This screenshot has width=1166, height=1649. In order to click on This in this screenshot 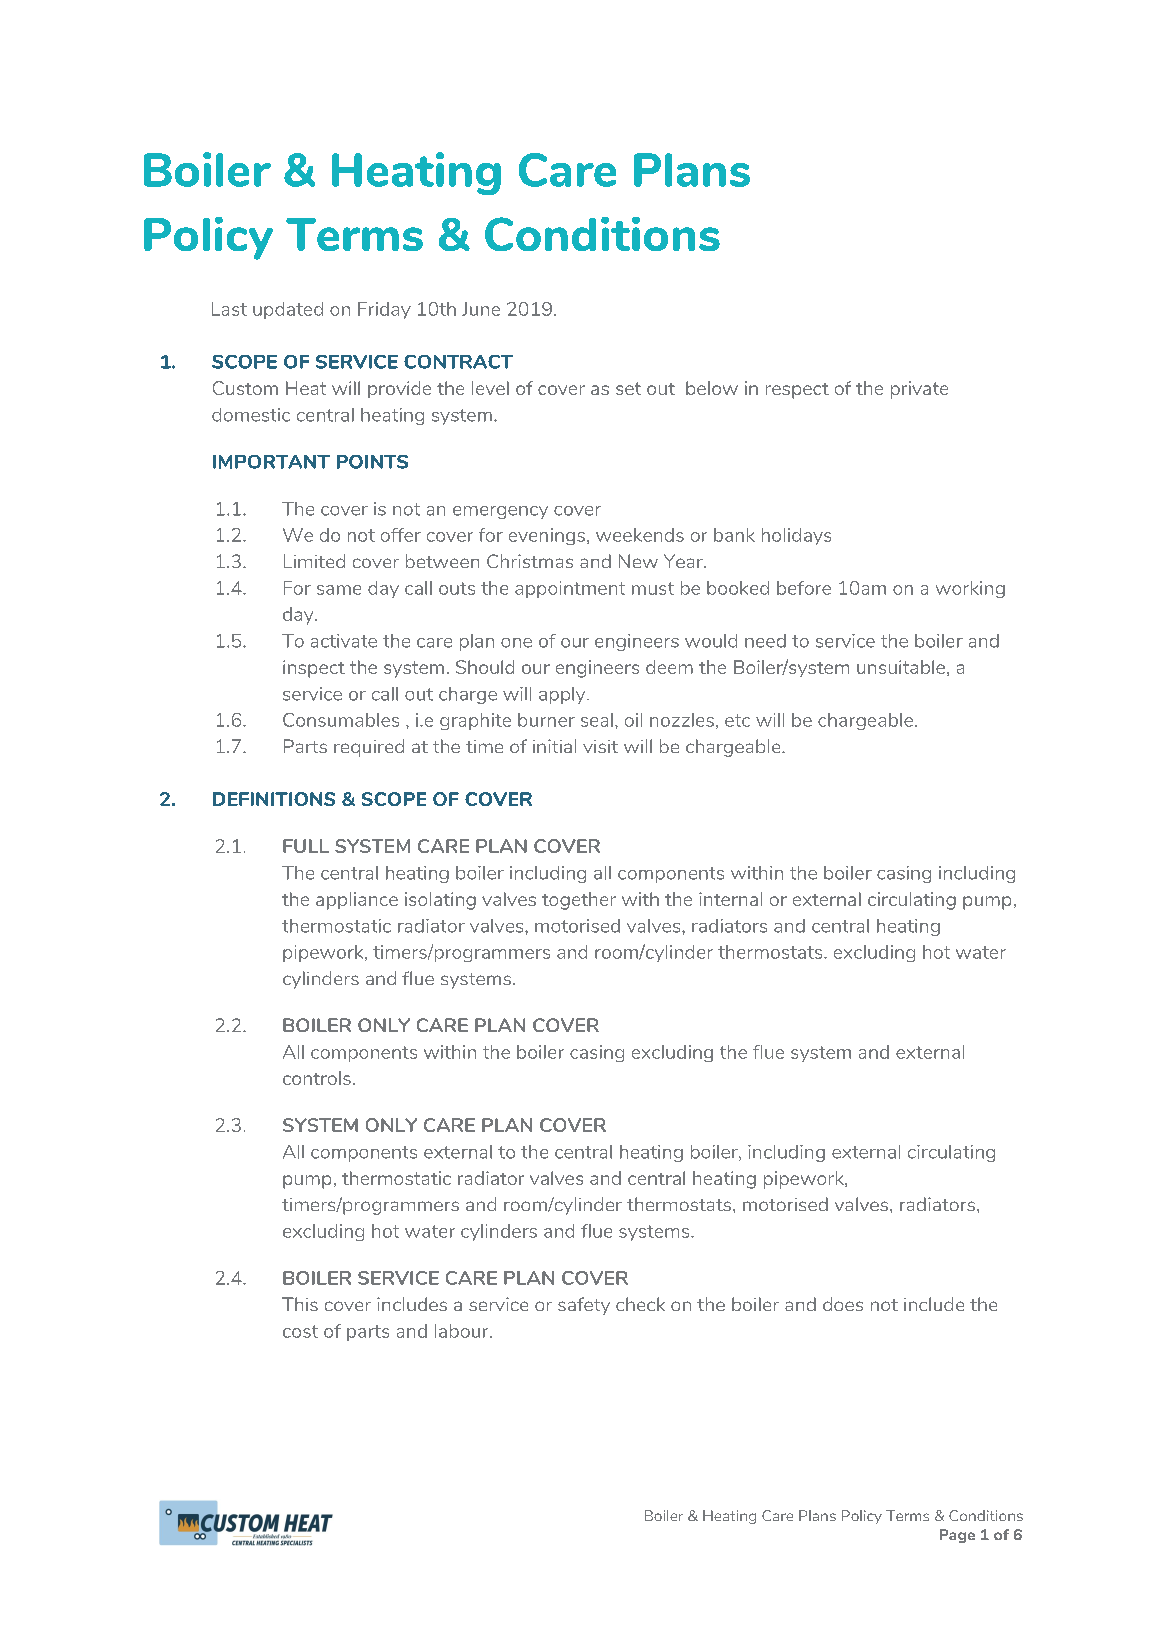, I will do `click(300, 1304)`.
